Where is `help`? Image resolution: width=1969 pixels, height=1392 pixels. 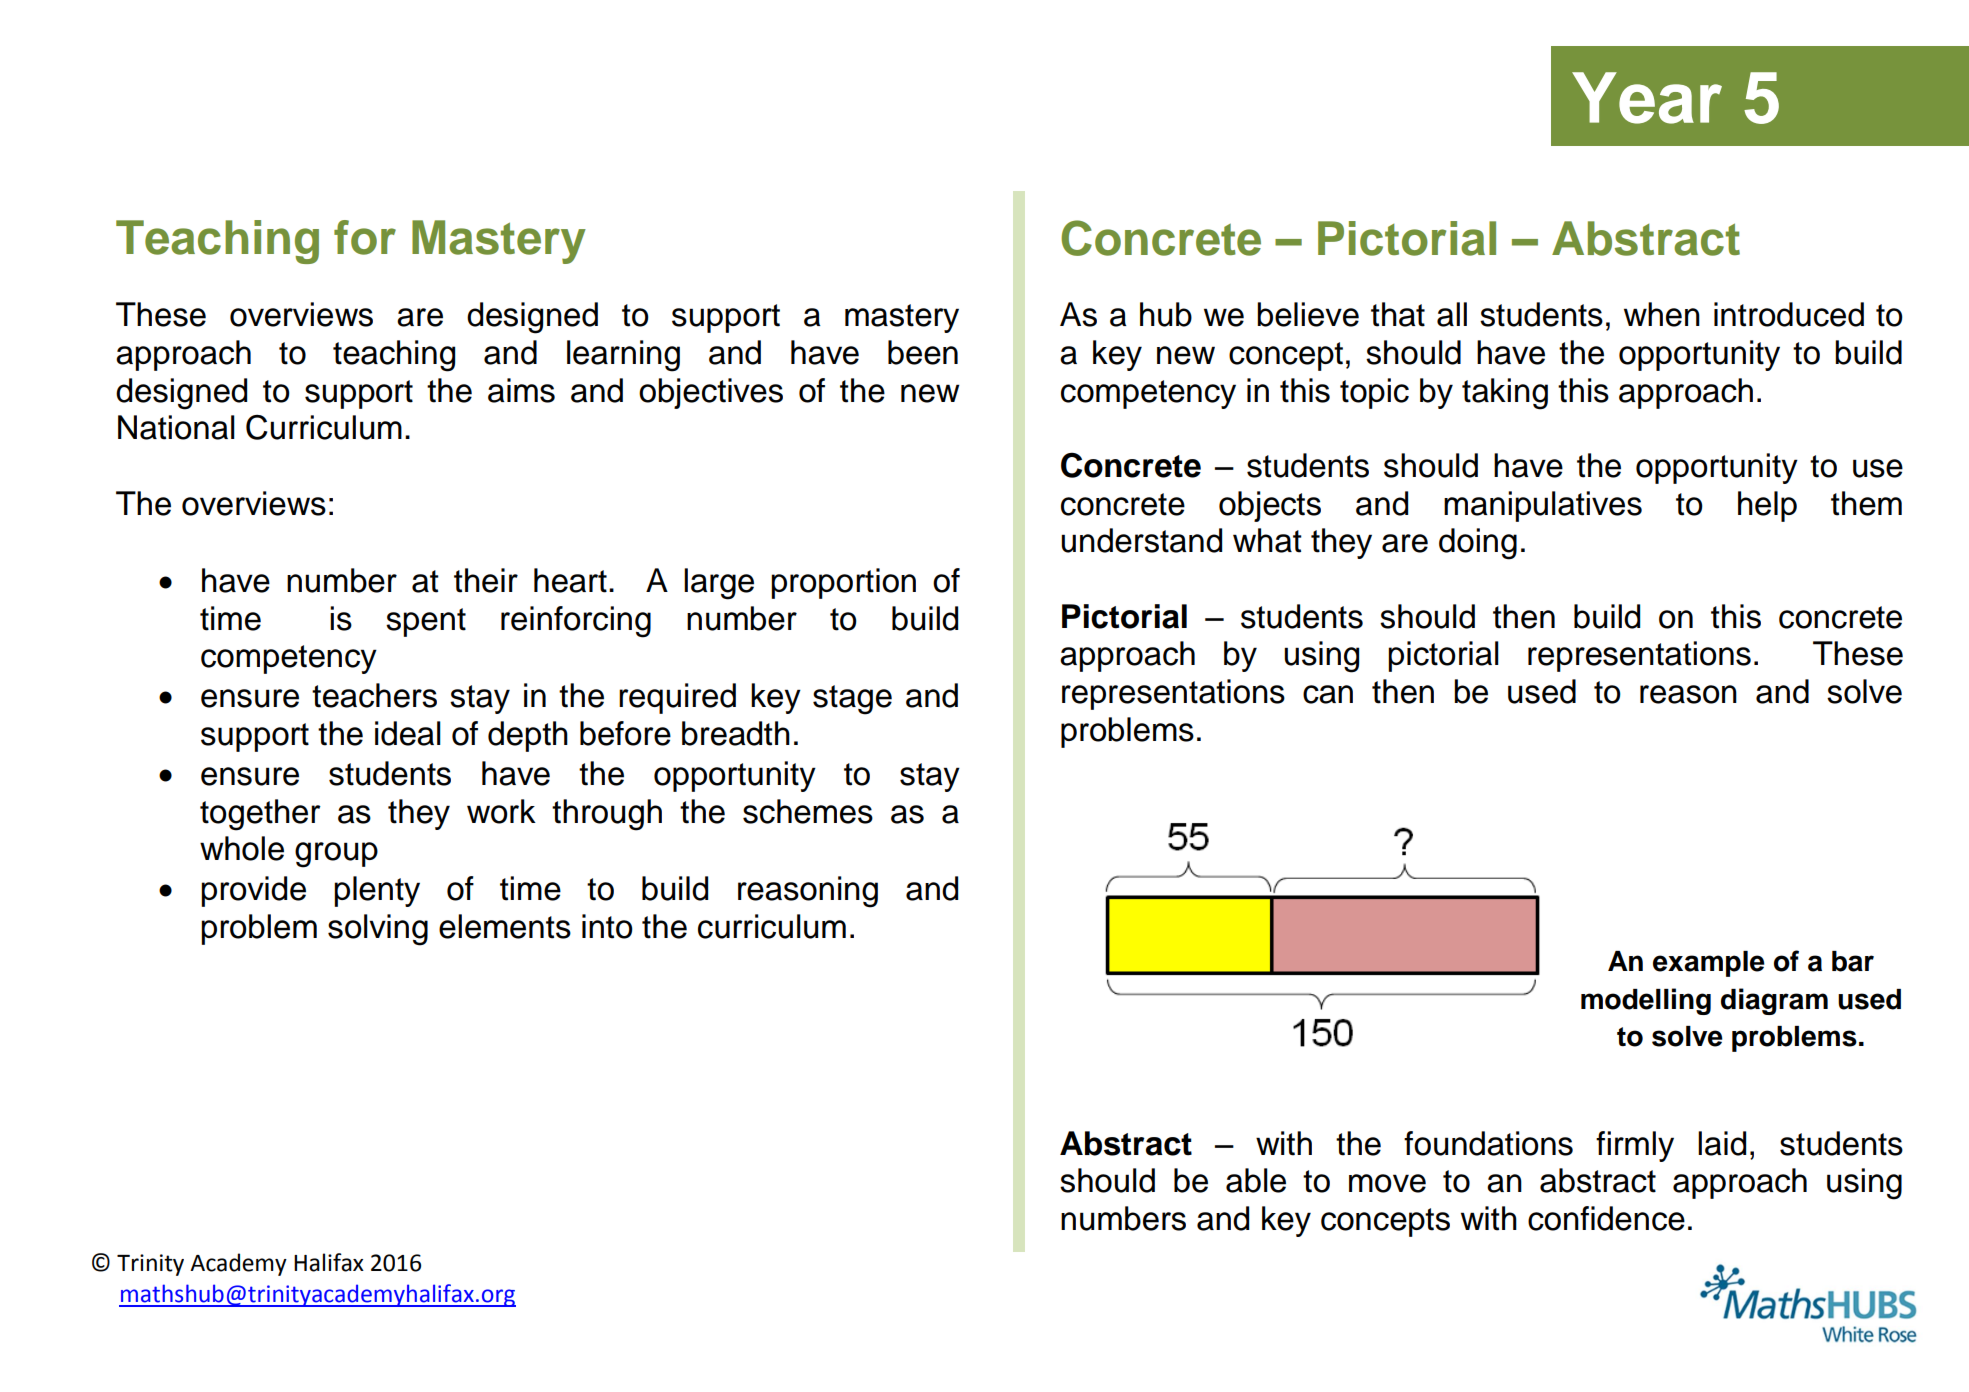
help is located at coordinates (1767, 506).
